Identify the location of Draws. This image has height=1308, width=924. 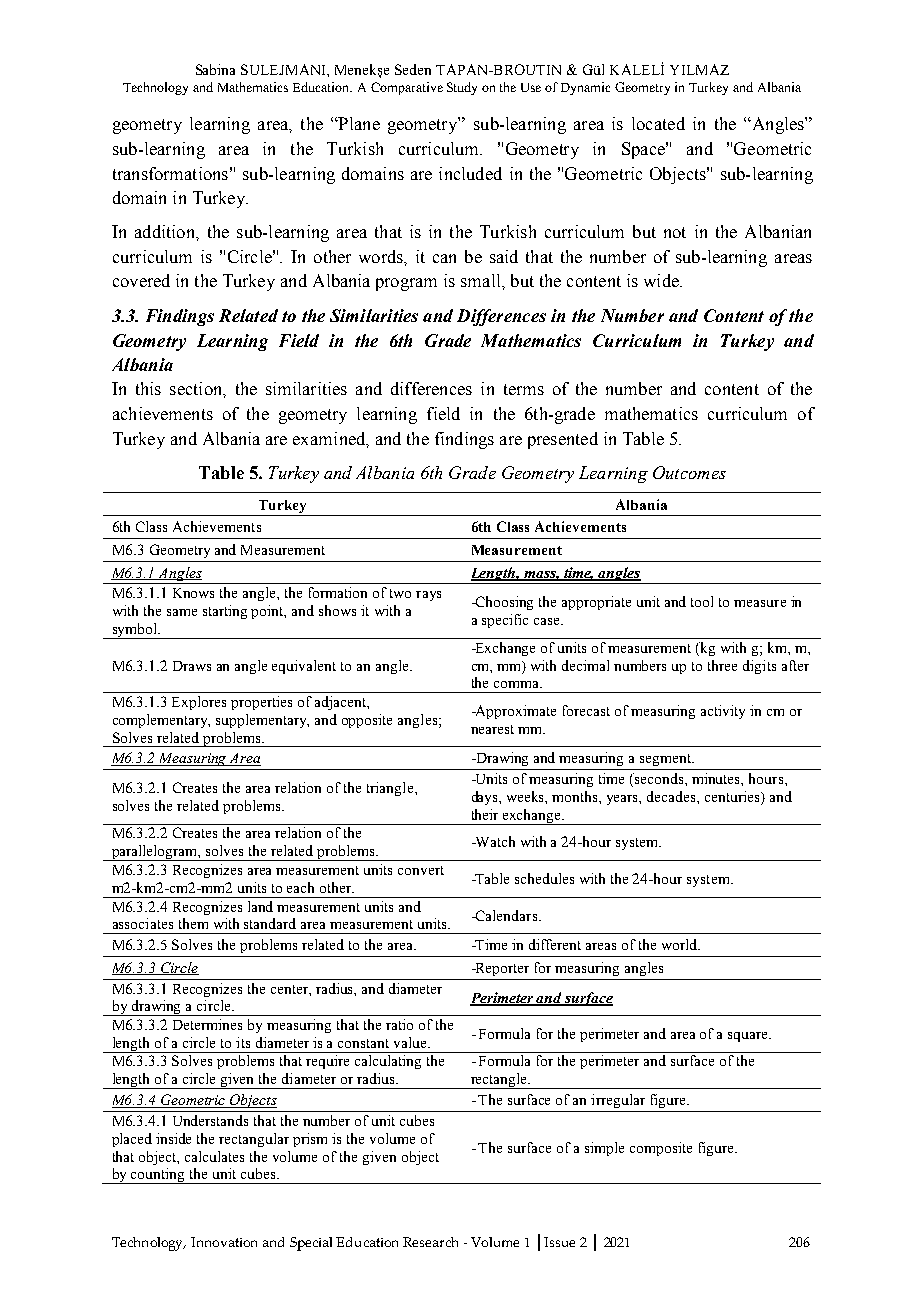
(192, 666).
